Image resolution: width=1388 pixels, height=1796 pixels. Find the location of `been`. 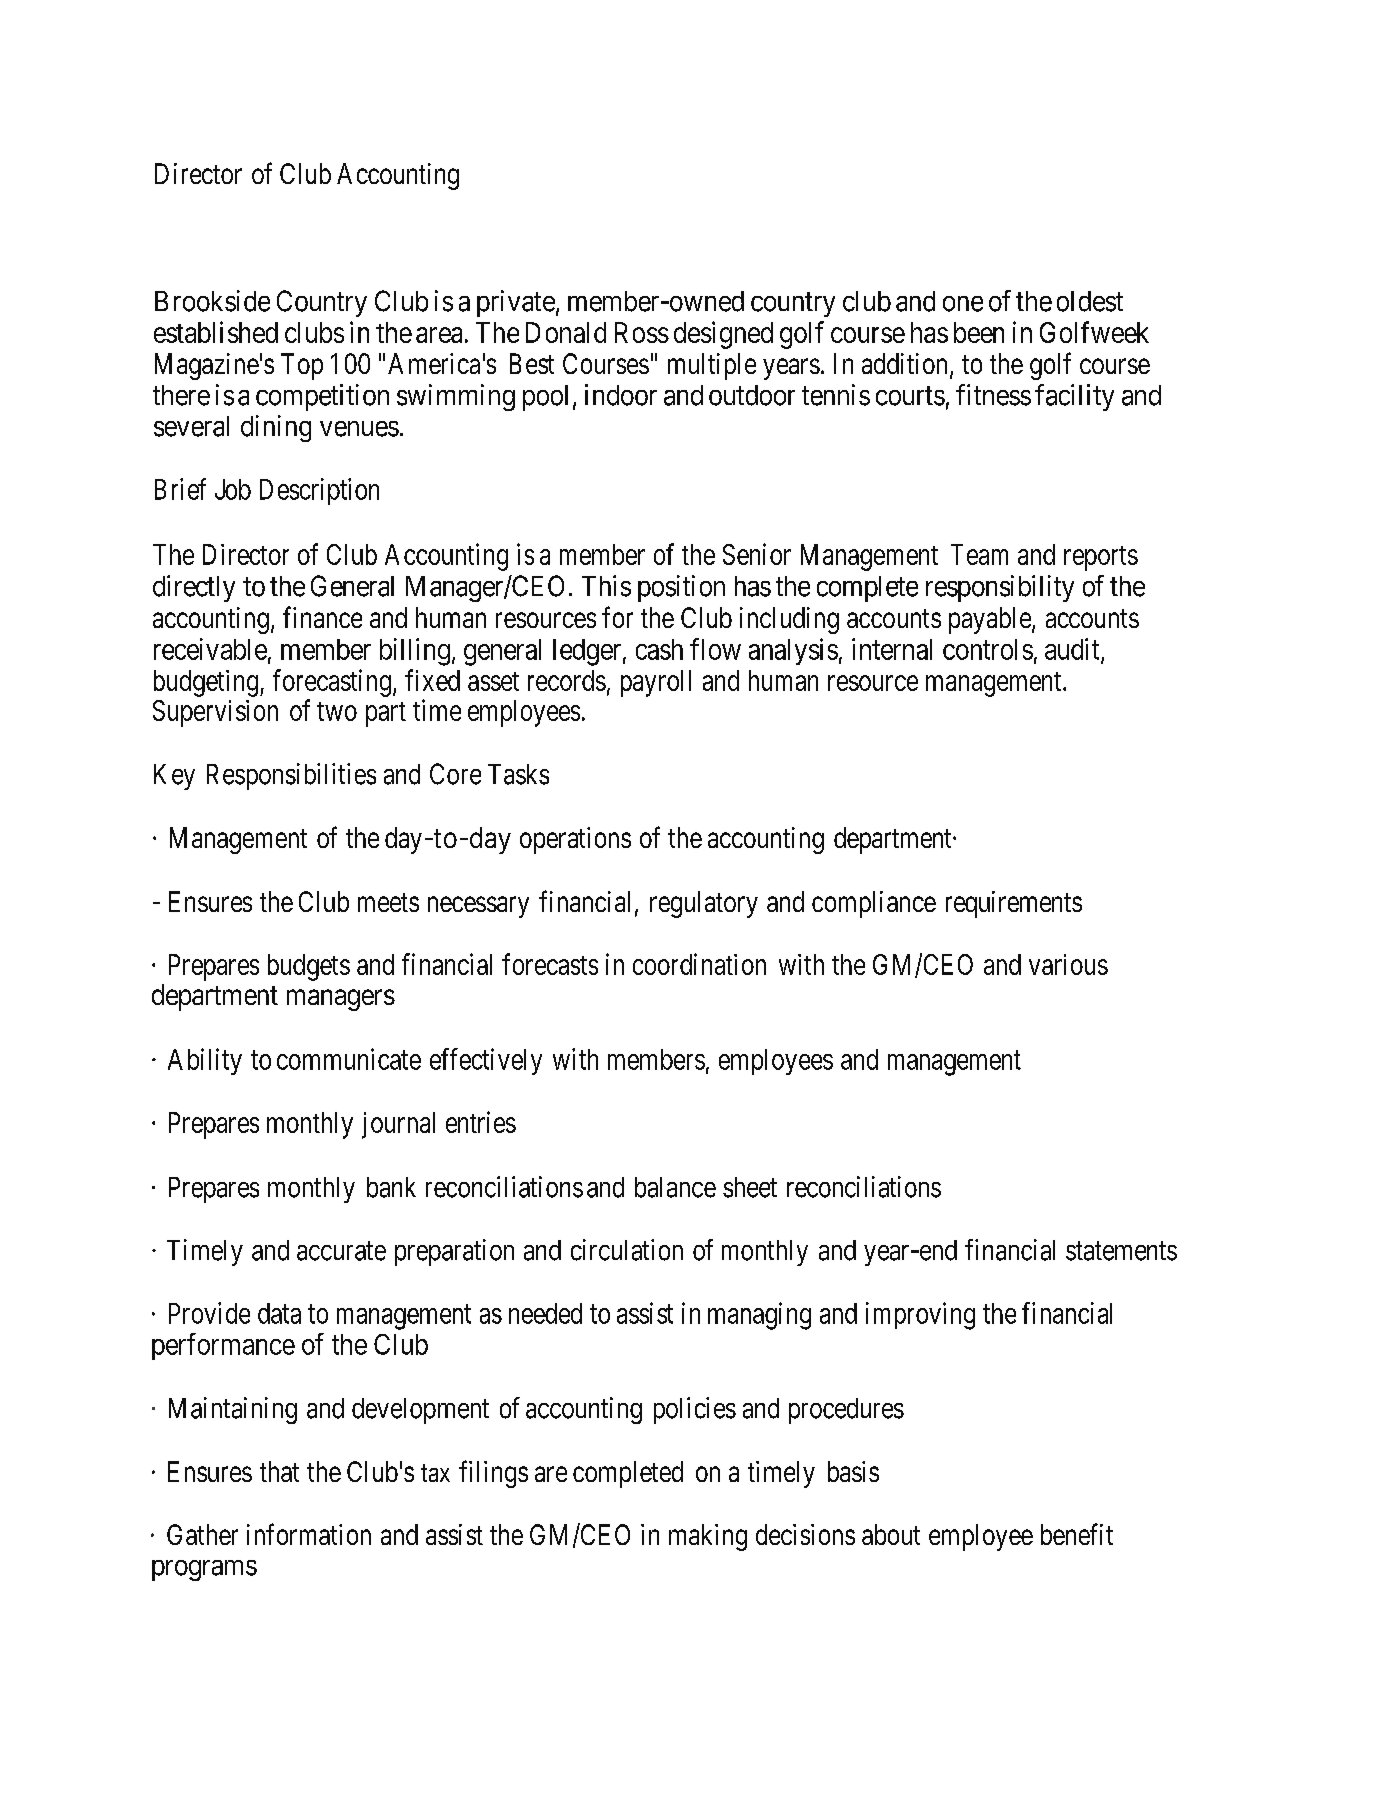

been is located at coordinates (979, 332).
